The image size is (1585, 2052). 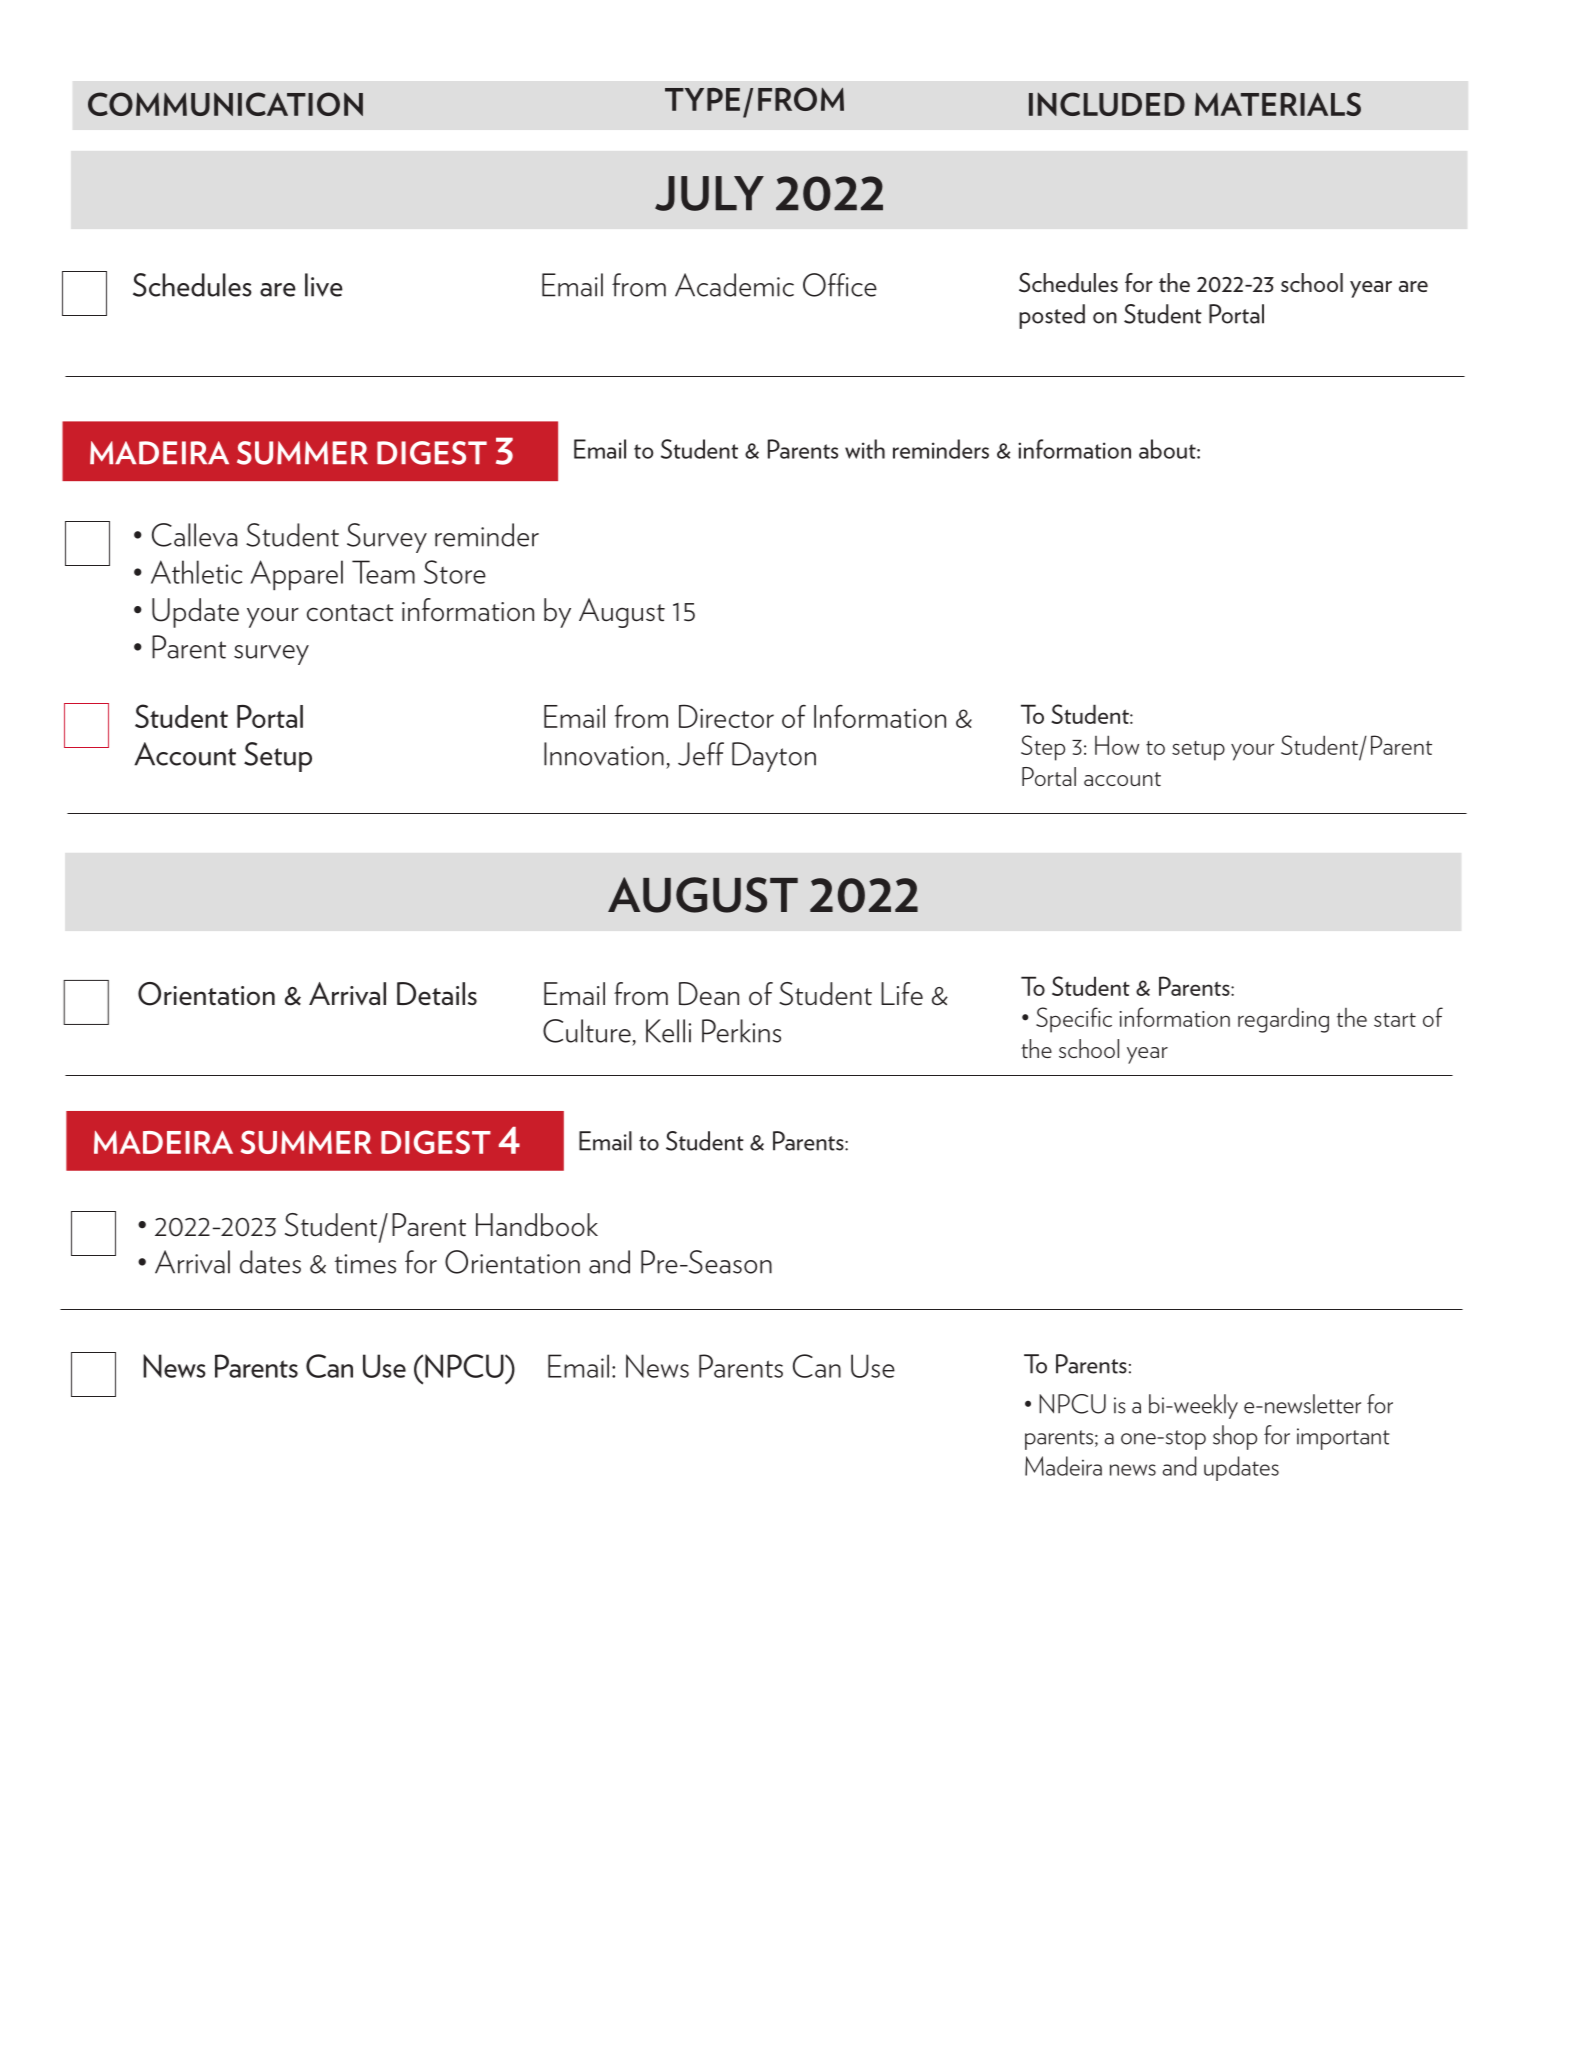 I want to click on Dean, so click(x=709, y=994).
